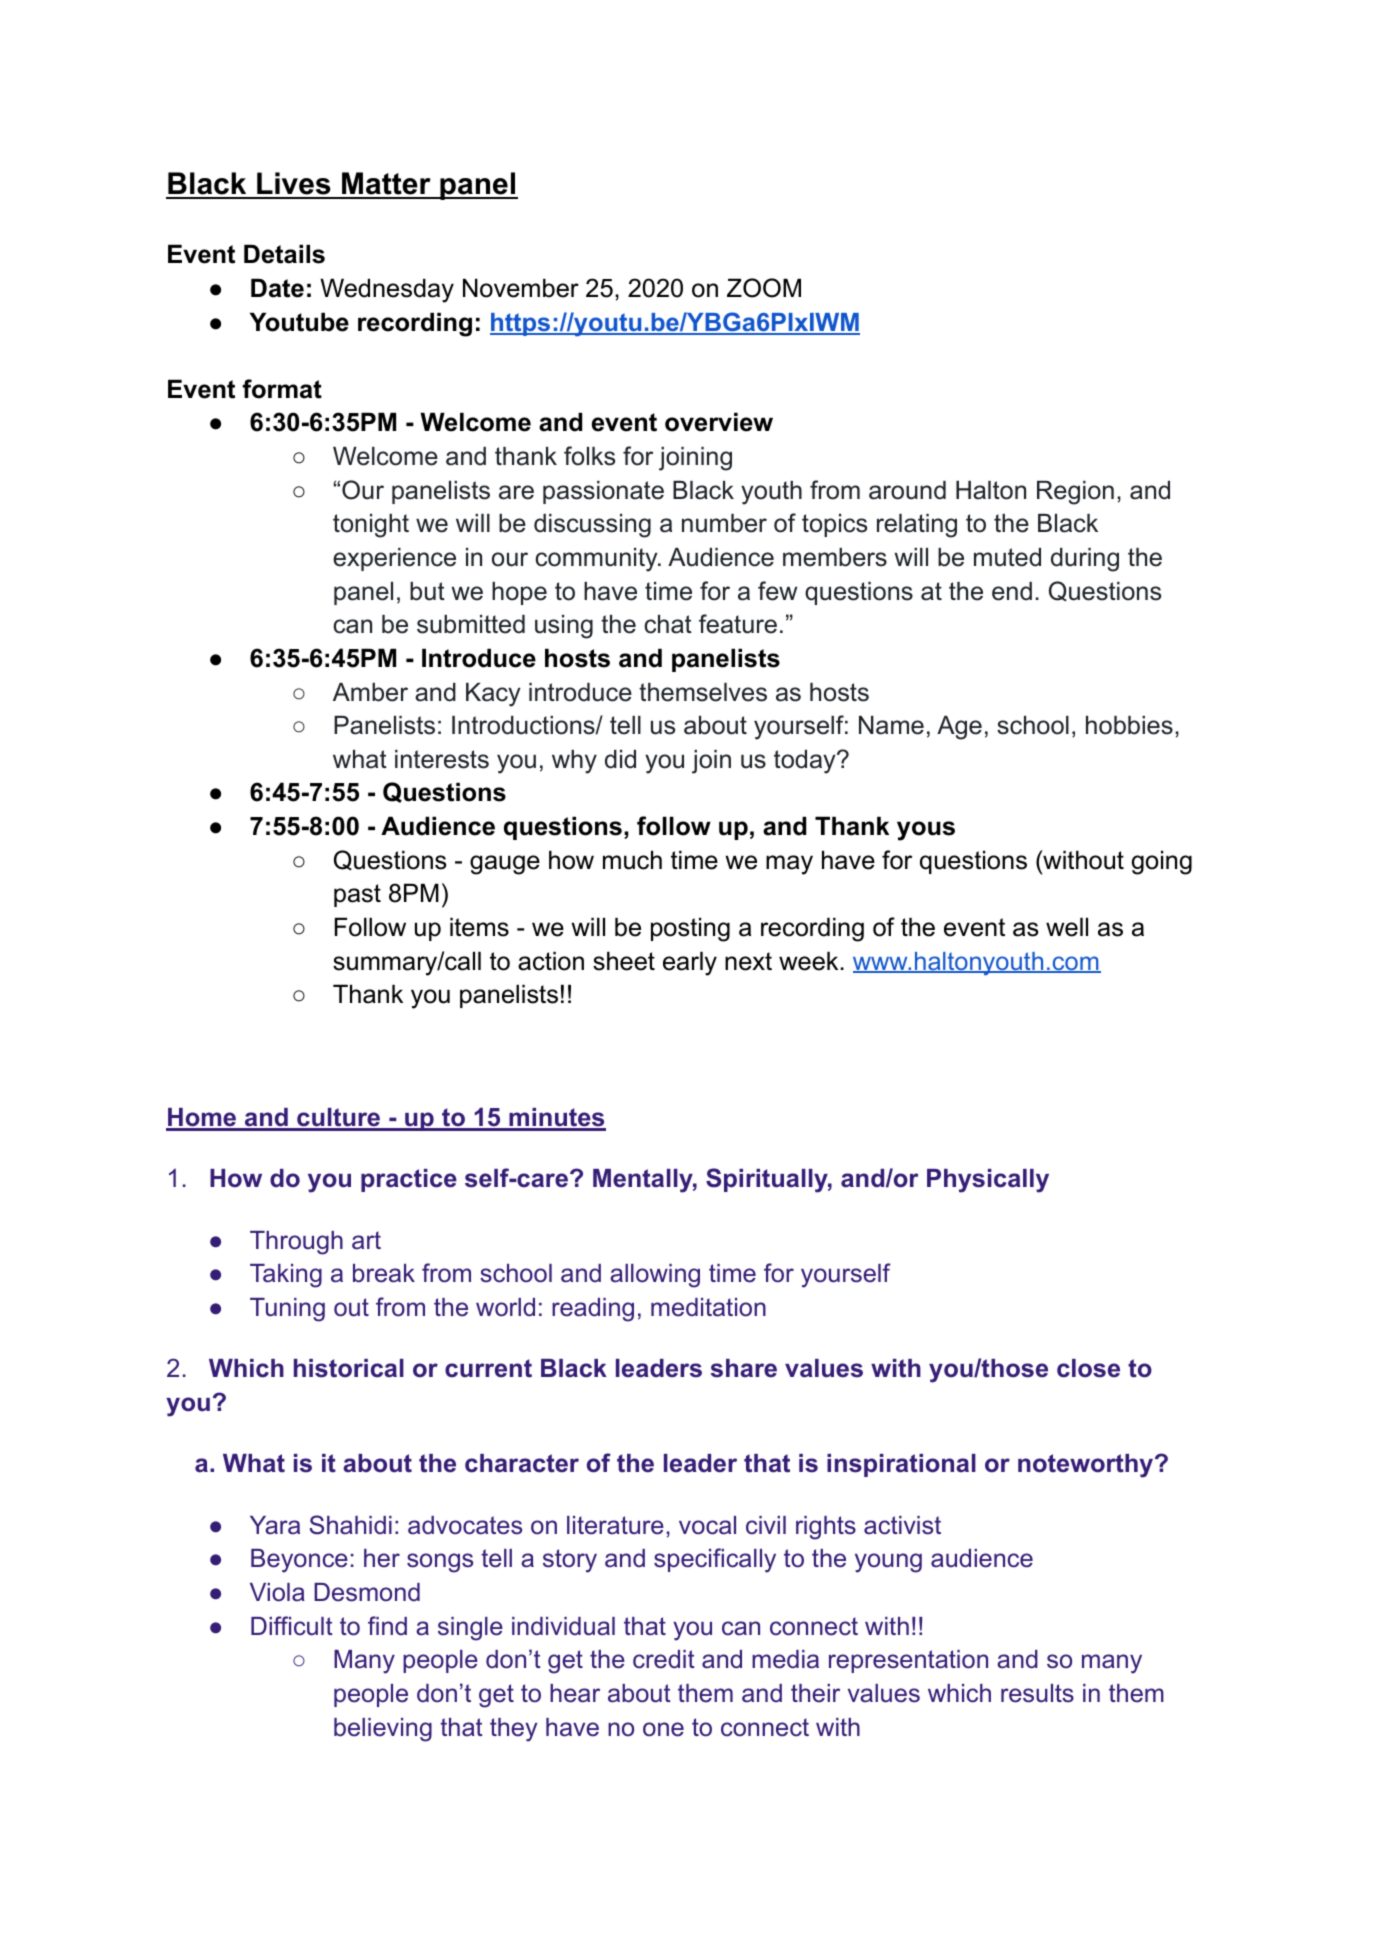 This document has height=1947, width=1378. Describe the element at coordinates (1067, 927) in the document. I see `well` at that location.
